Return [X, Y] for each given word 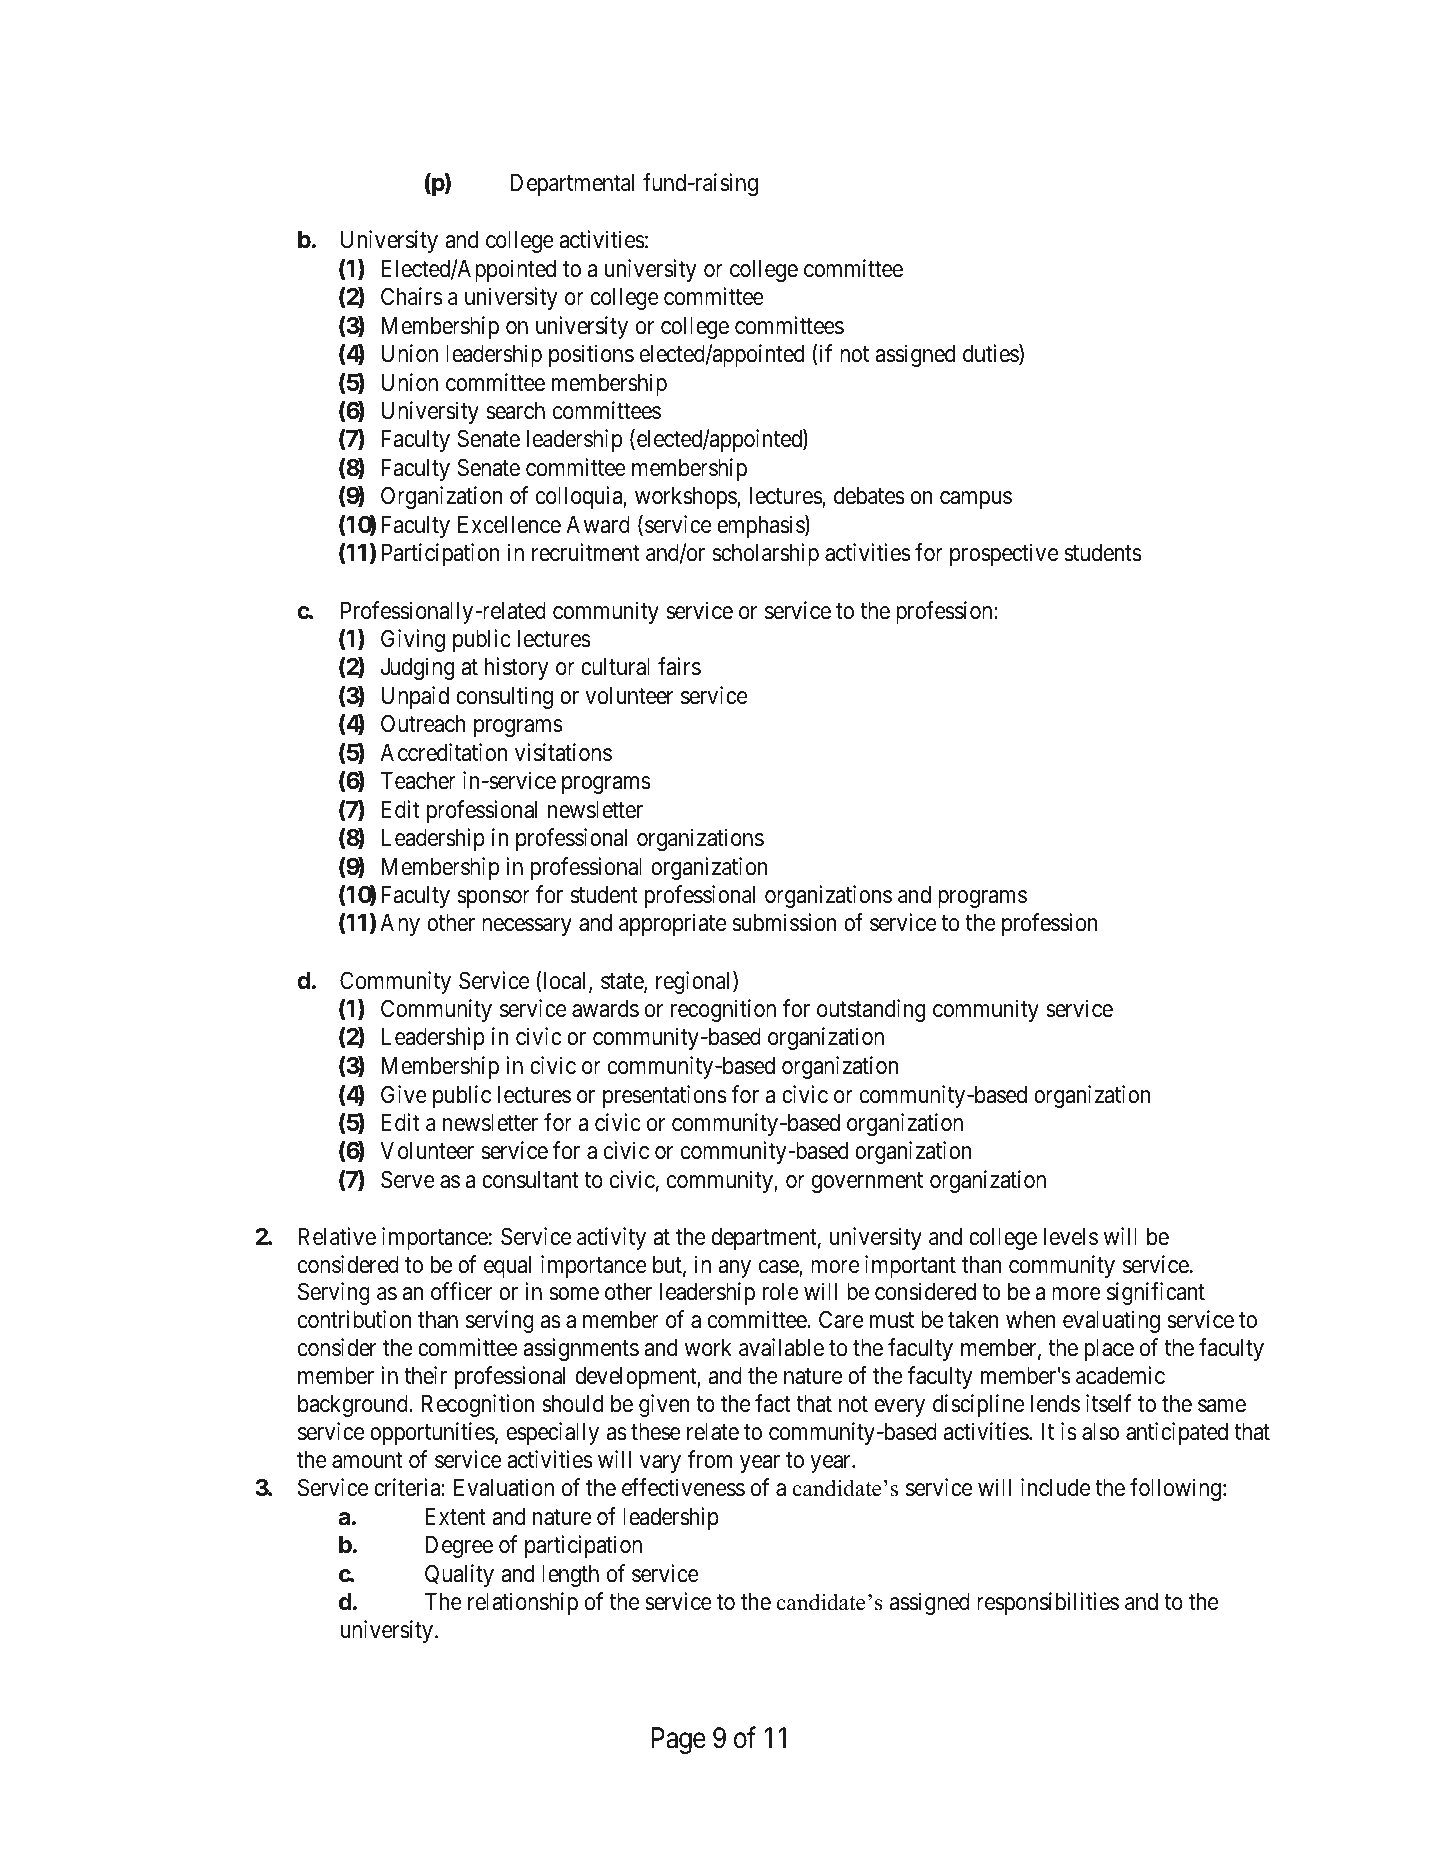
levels [1071, 1237]
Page [679, 1740]
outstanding [871, 1010]
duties [991, 354]
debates [869, 496]
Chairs [411, 296]
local [567, 982]
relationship [523, 1603]
